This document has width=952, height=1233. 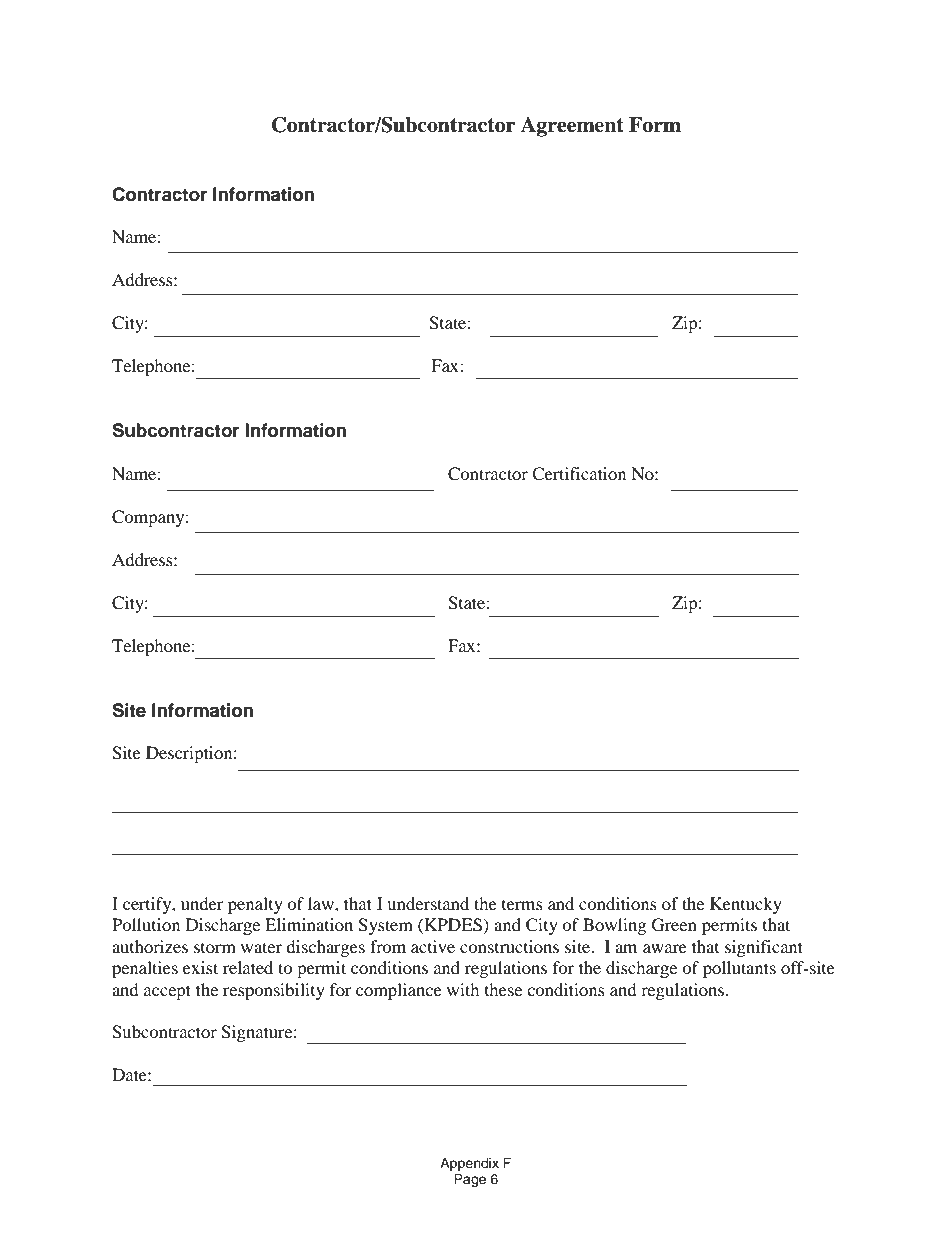 I want to click on Kentucky, so click(x=746, y=905).
